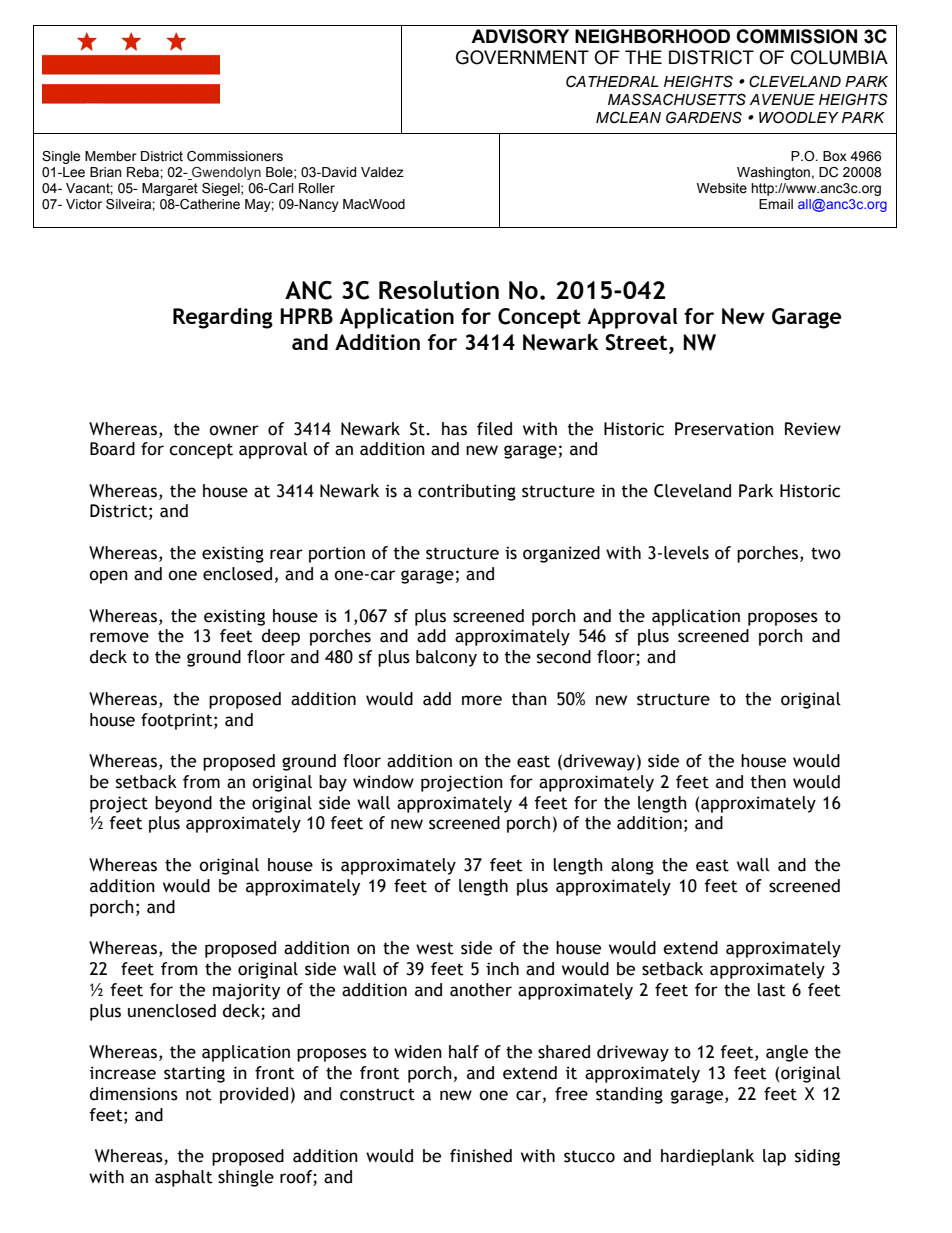 Image resolution: width=952 pixels, height=1233 pixels. What do you see at coordinates (111, 156) in the screenshot?
I see `Member` at bounding box center [111, 156].
